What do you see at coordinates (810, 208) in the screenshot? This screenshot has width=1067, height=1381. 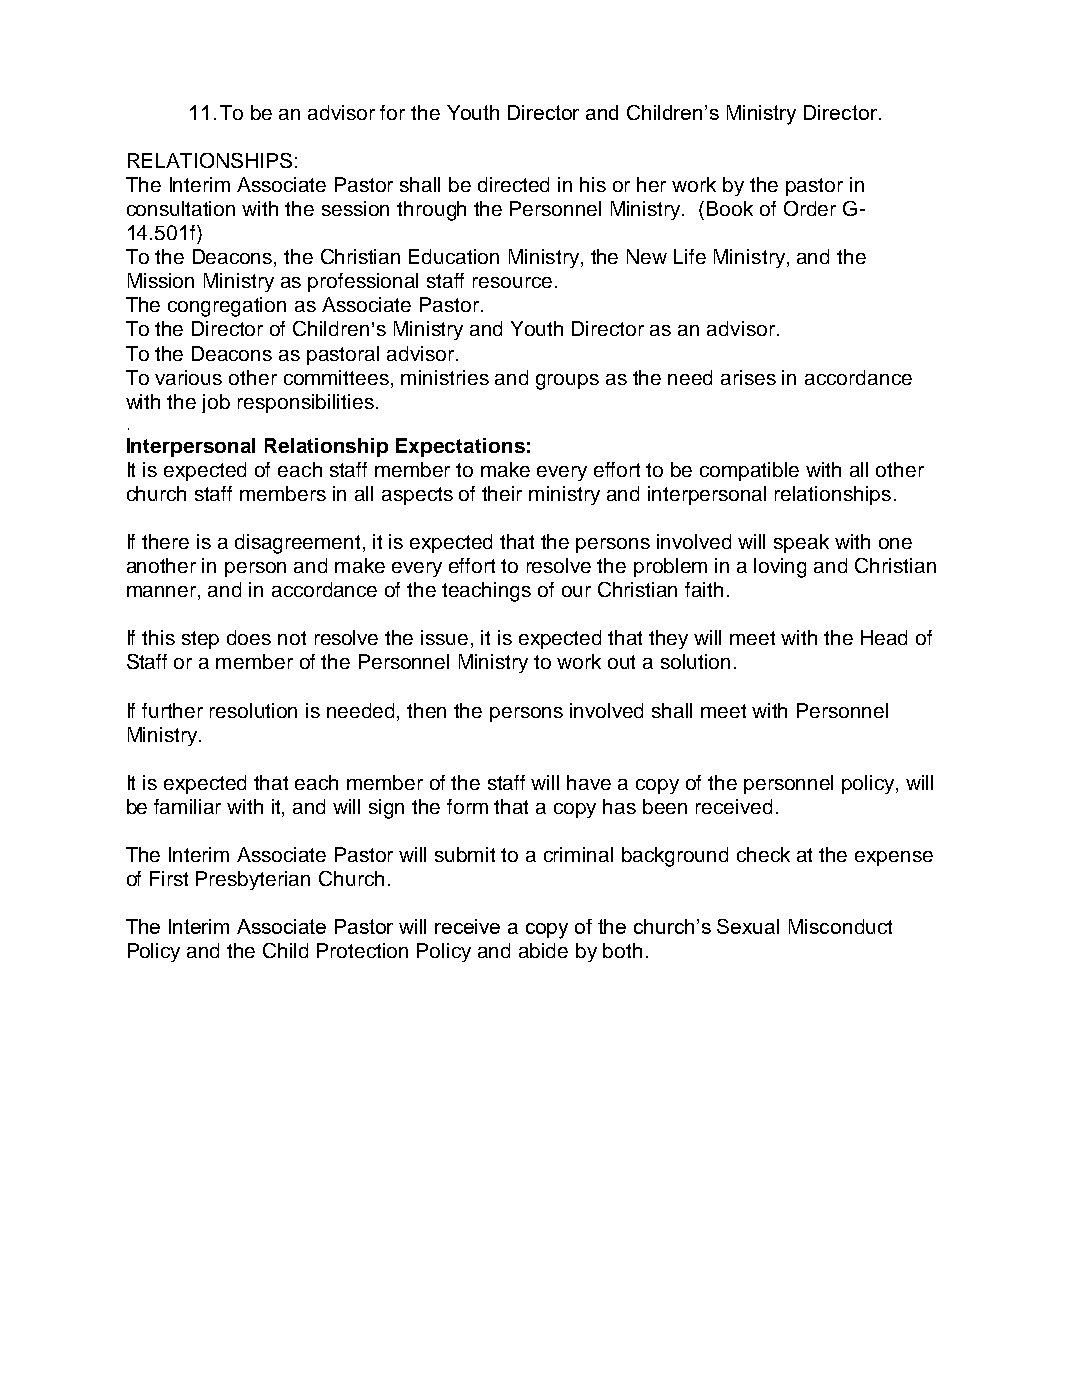 I see `Order` at bounding box center [810, 208].
